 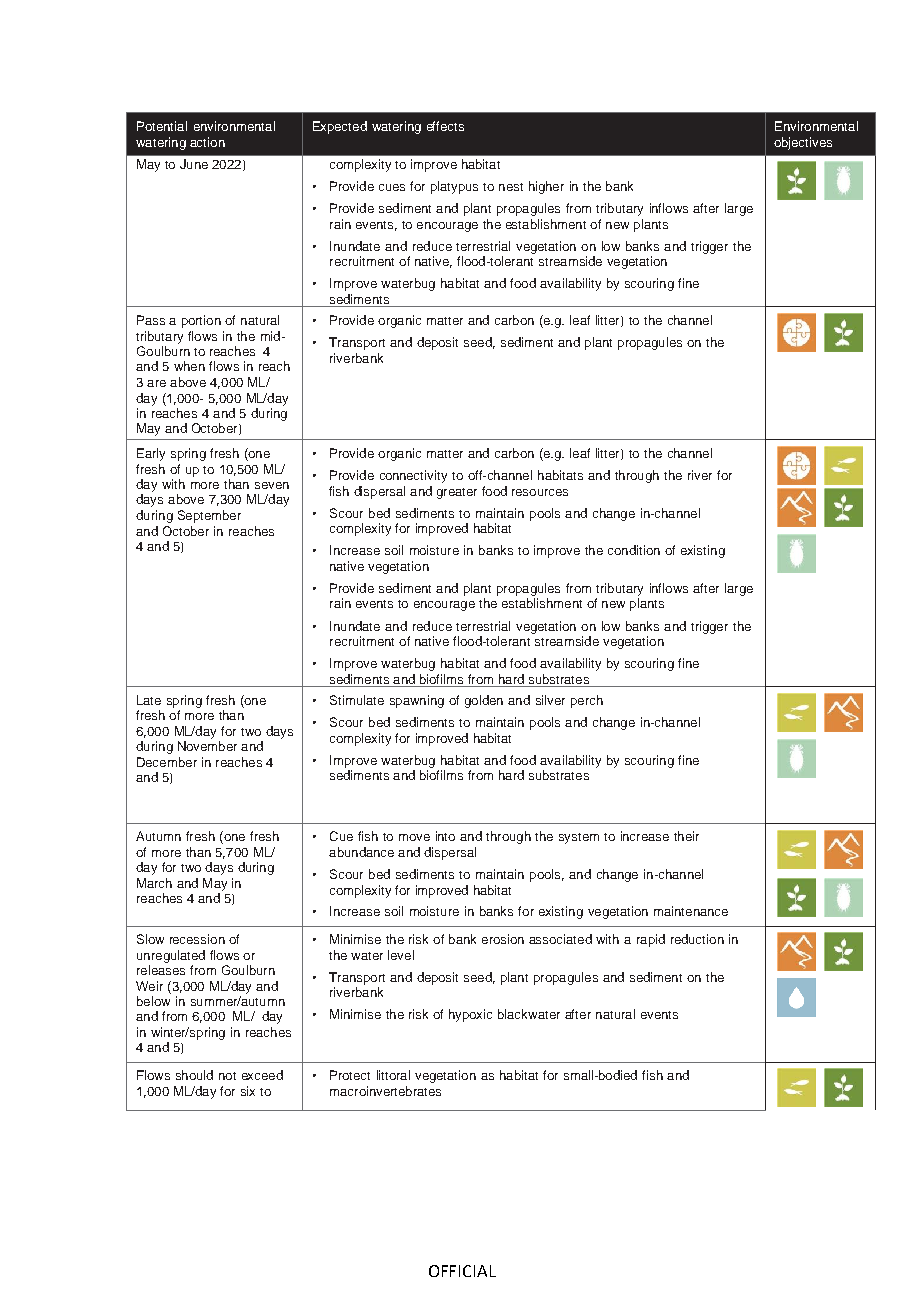 I want to click on six, so click(x=248, y=1091).
